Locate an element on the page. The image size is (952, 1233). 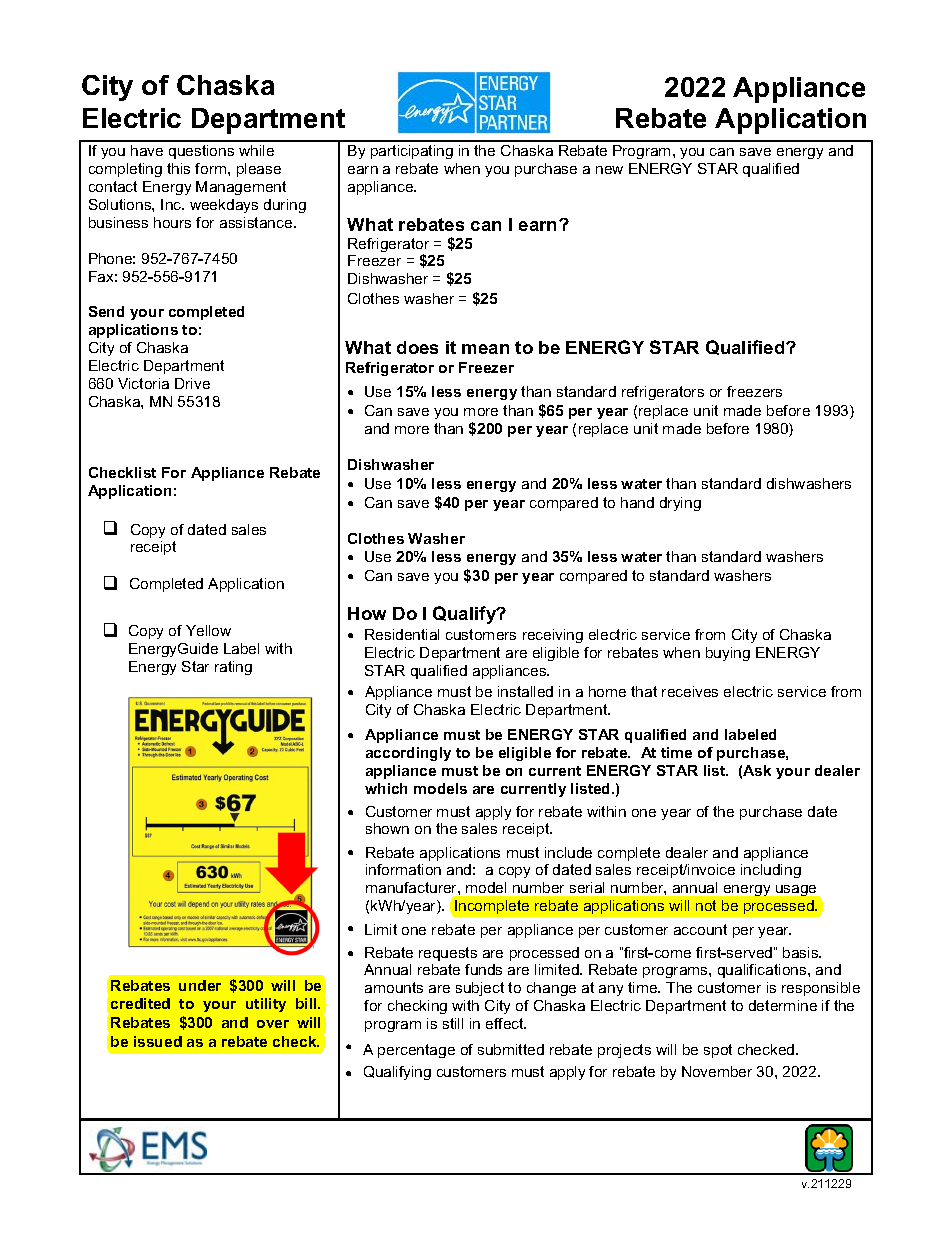
mean is located at coordinates (485, 349).
